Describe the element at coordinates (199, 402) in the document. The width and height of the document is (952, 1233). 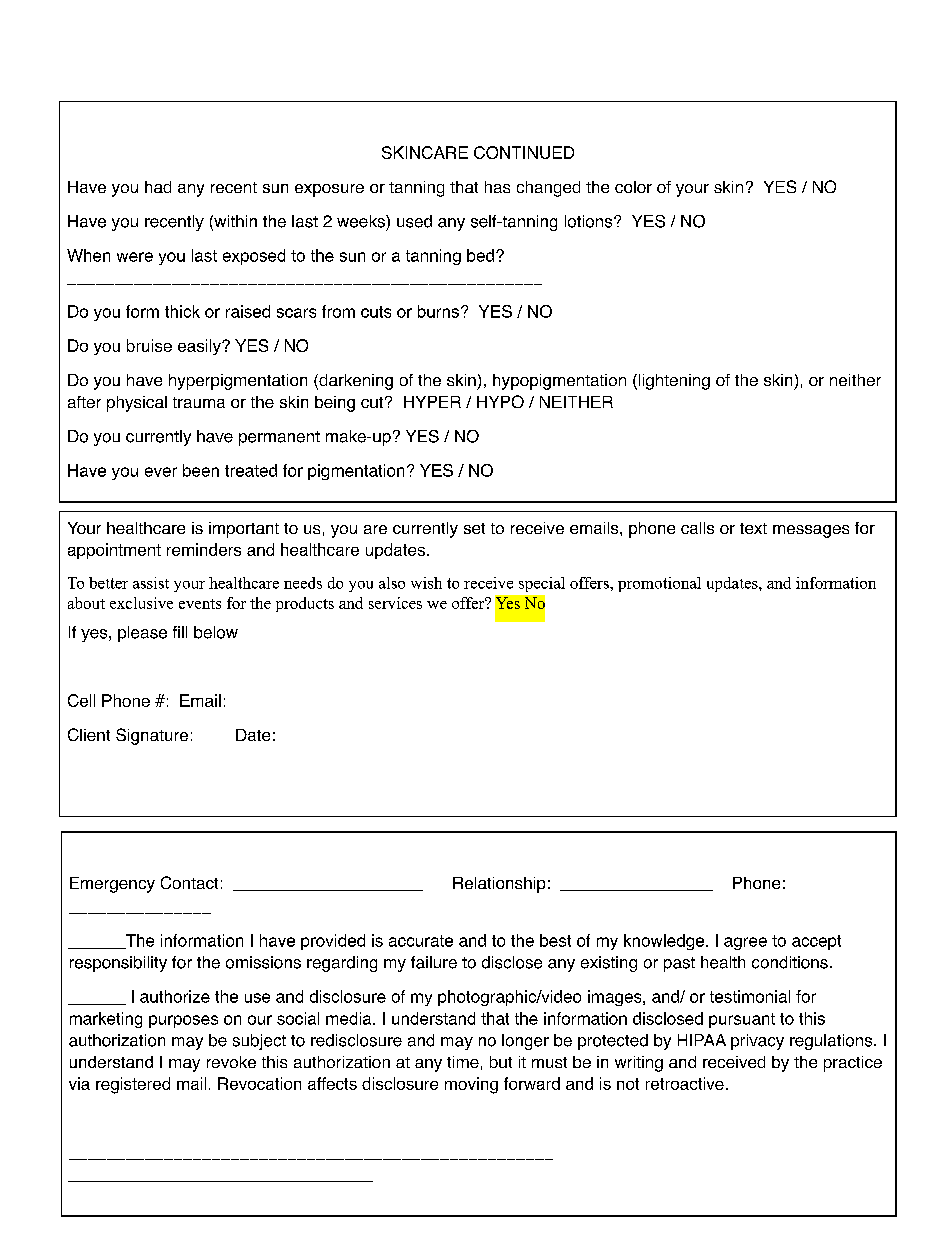
I see `trauma` at that location.
